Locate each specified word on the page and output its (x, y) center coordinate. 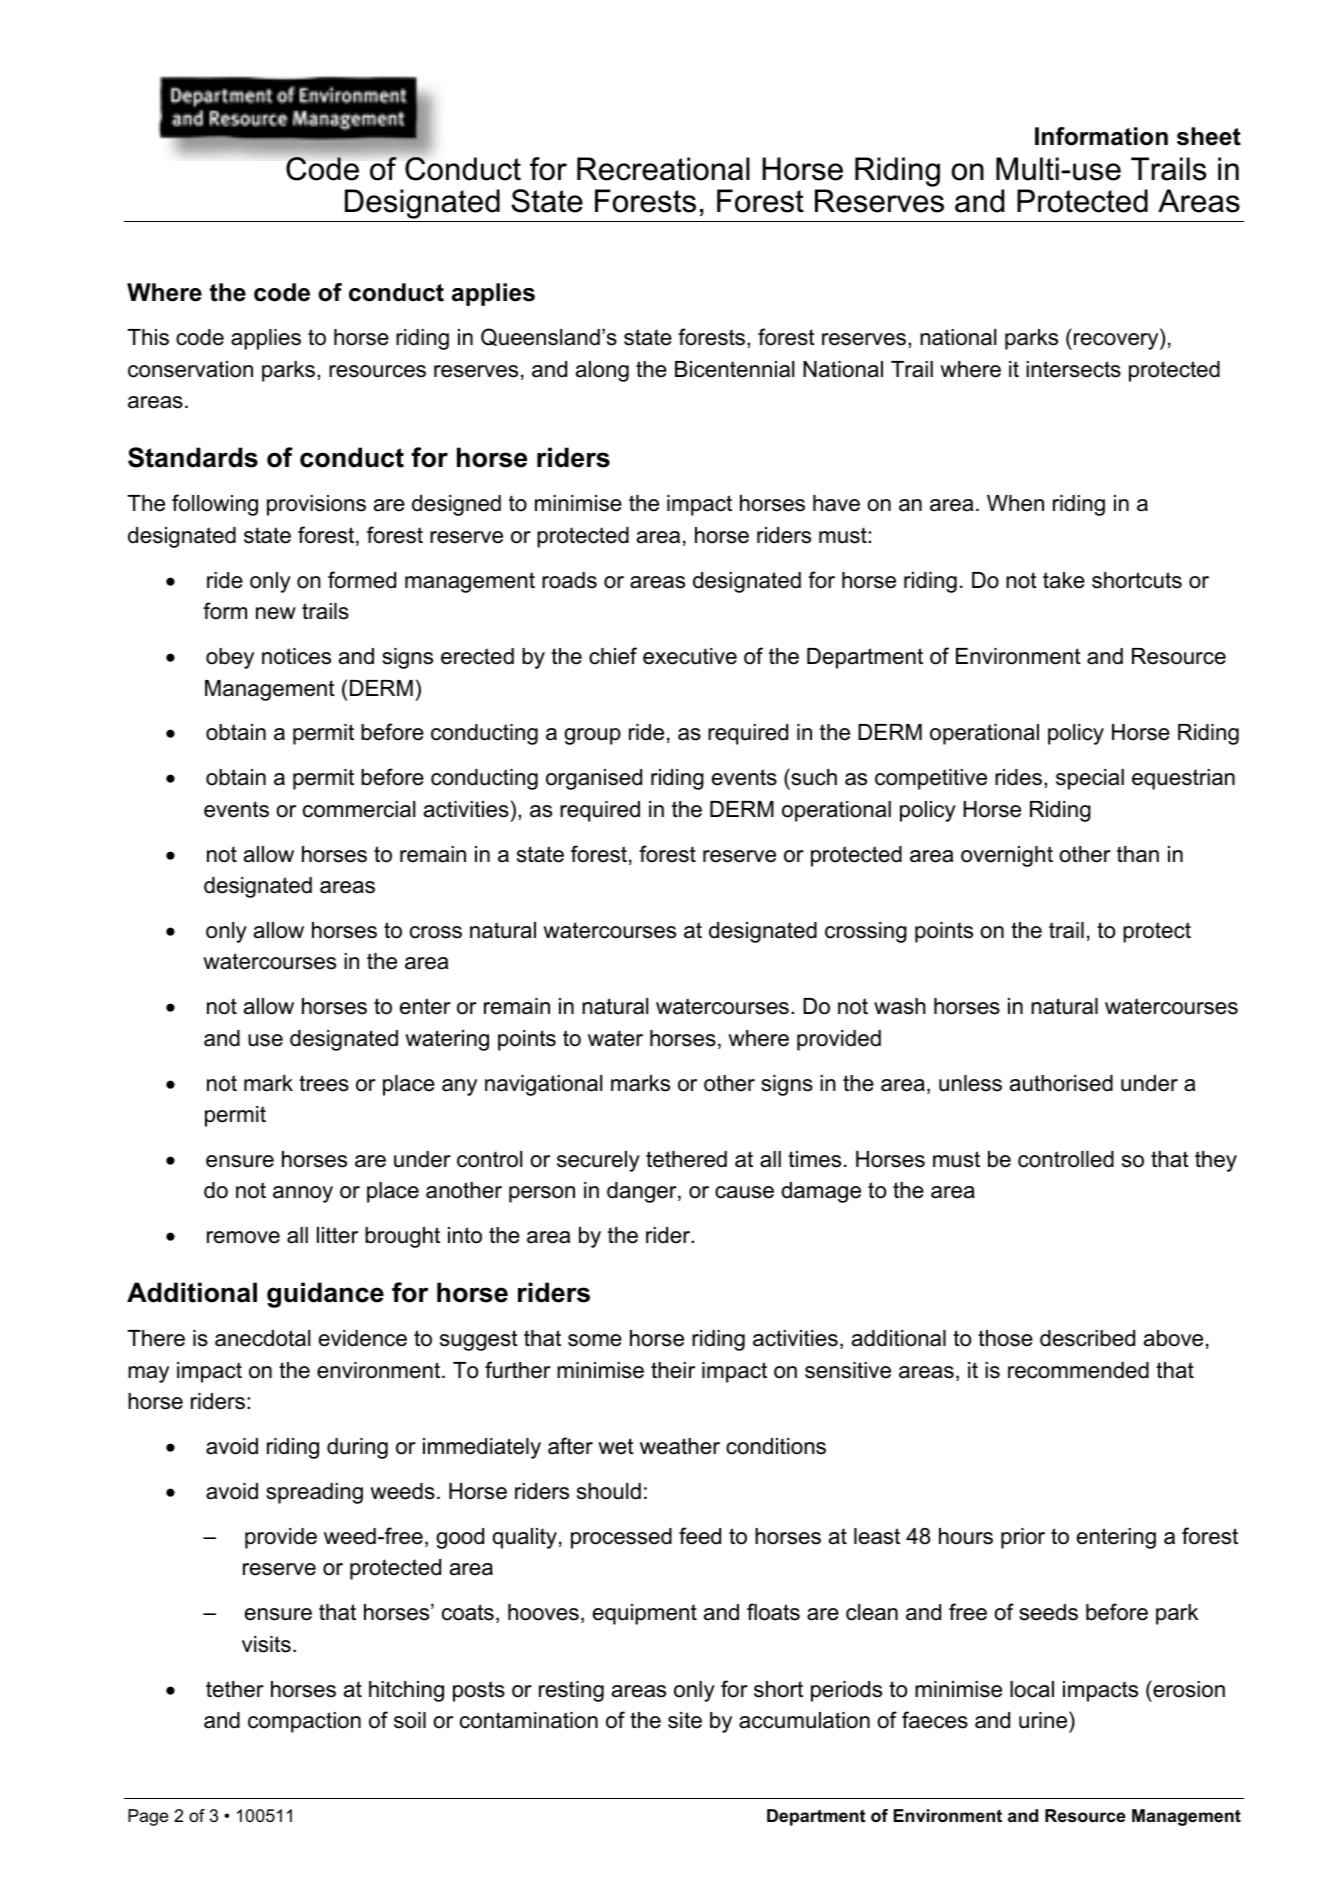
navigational (543, 1085)
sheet (1209, 136)
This (148, 337)
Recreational (663, 169)
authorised (1061, 1083)
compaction (304, 1722)
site (685, 1720)
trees (324, 1083)
